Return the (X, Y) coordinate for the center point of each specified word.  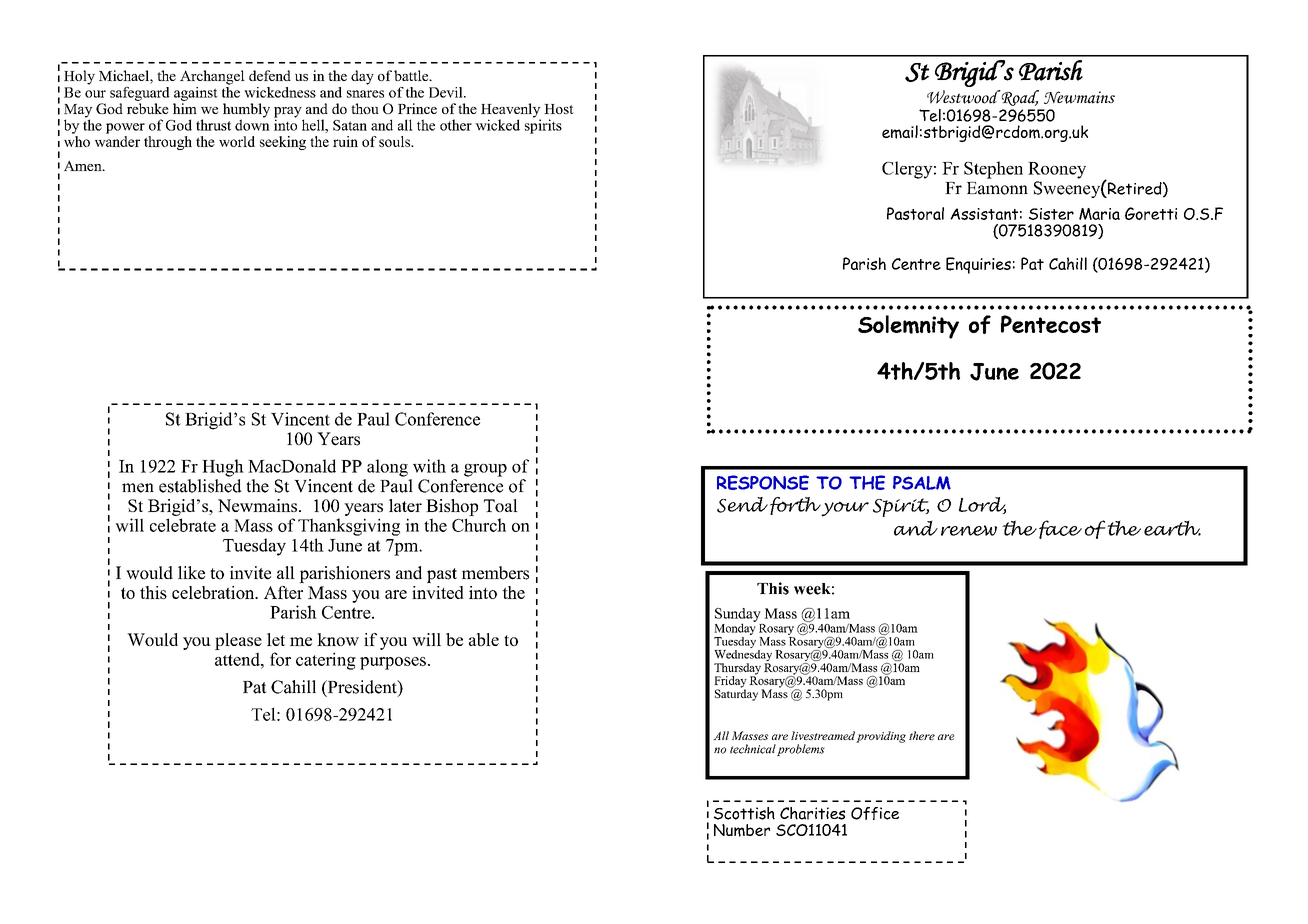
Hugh (223, 468)
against (196, 94)
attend (238, 659)
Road (1019, 98)
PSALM (922, 483)
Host (559, 109)
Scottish (744, 813)
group (485, 470)
